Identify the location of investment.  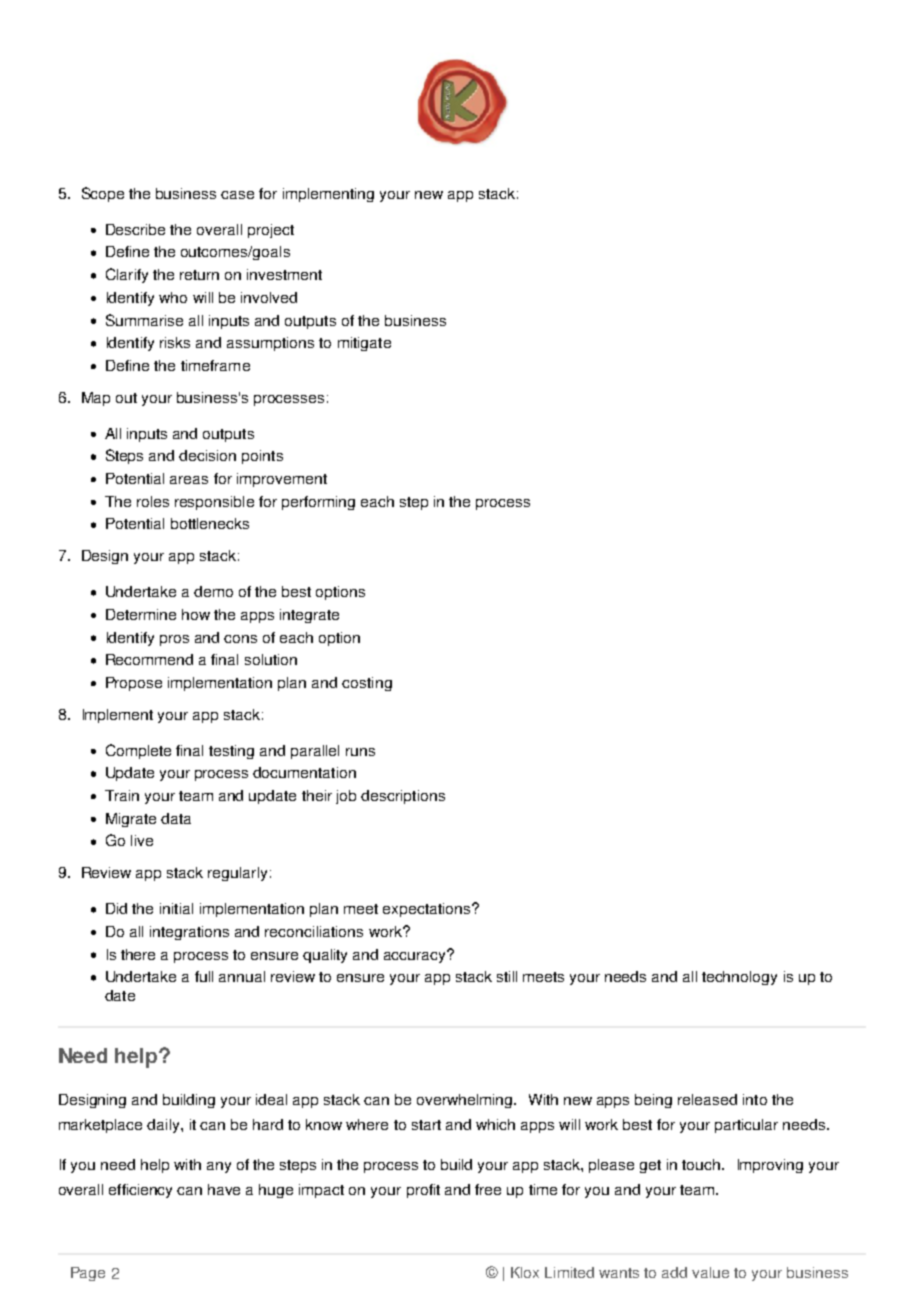
(284, 274).
